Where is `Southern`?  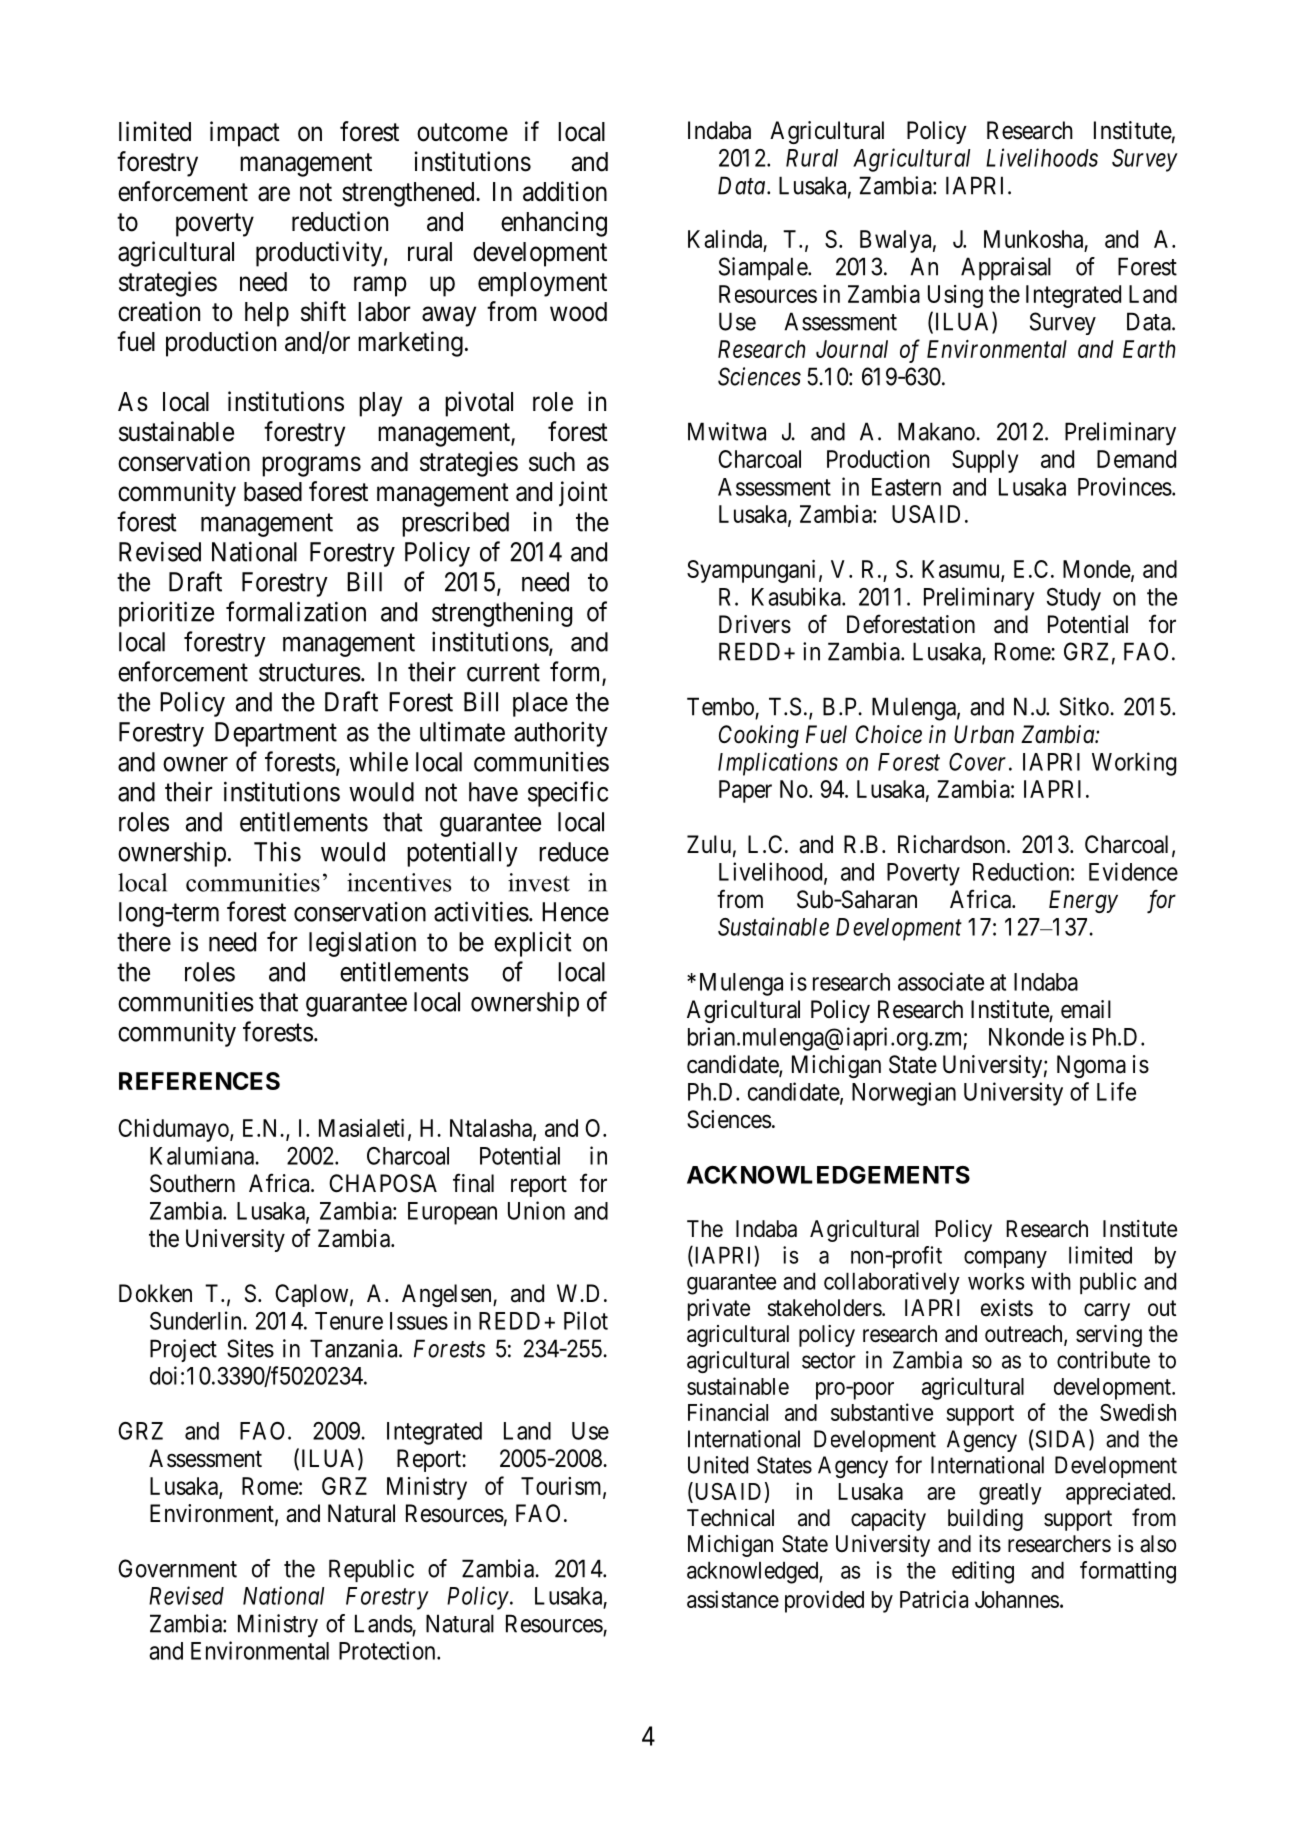
Southern is located at coordinates (192, 1183).
